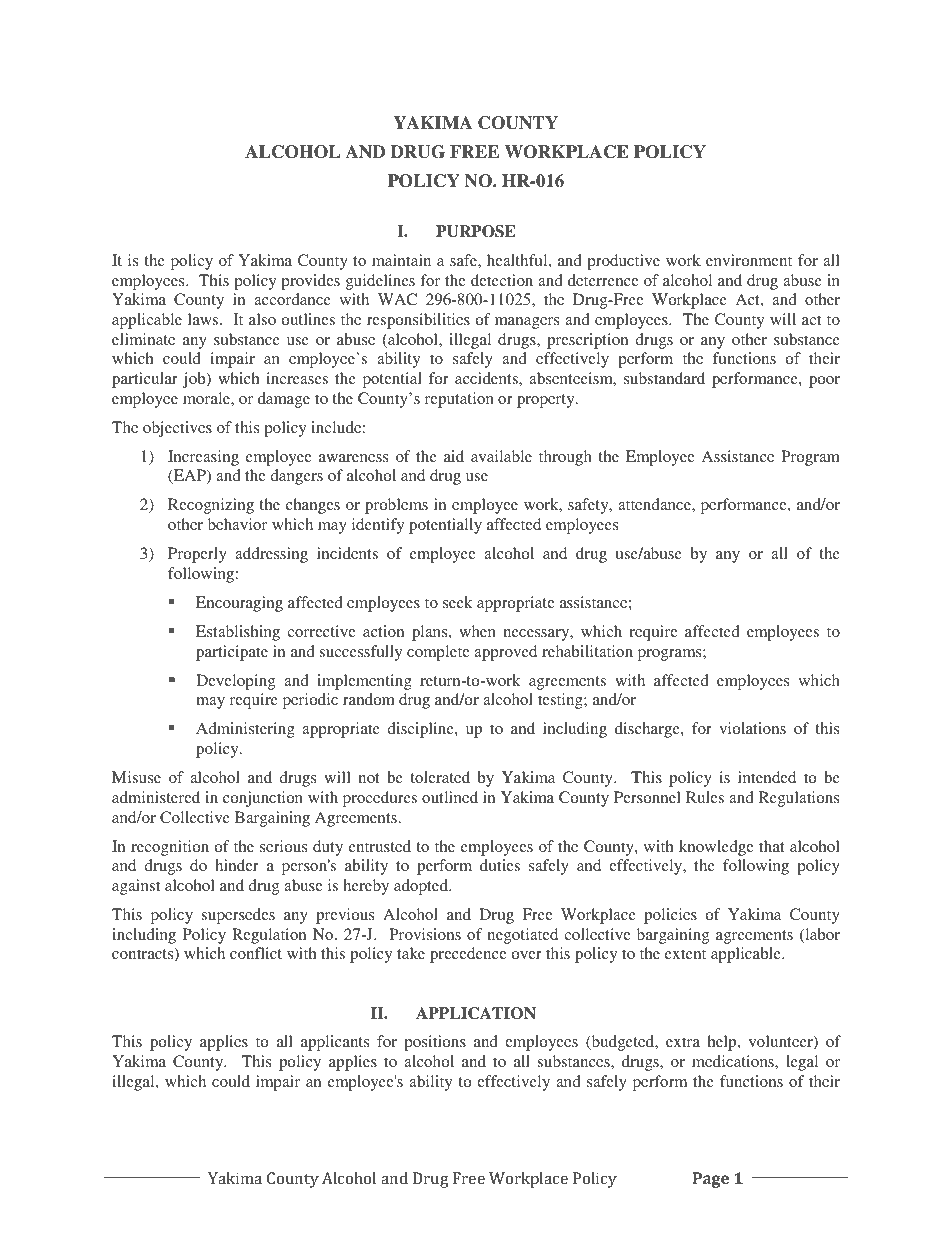 The height and width of the document is (1233, 952). I want to click on environment, so click(749, 260).
